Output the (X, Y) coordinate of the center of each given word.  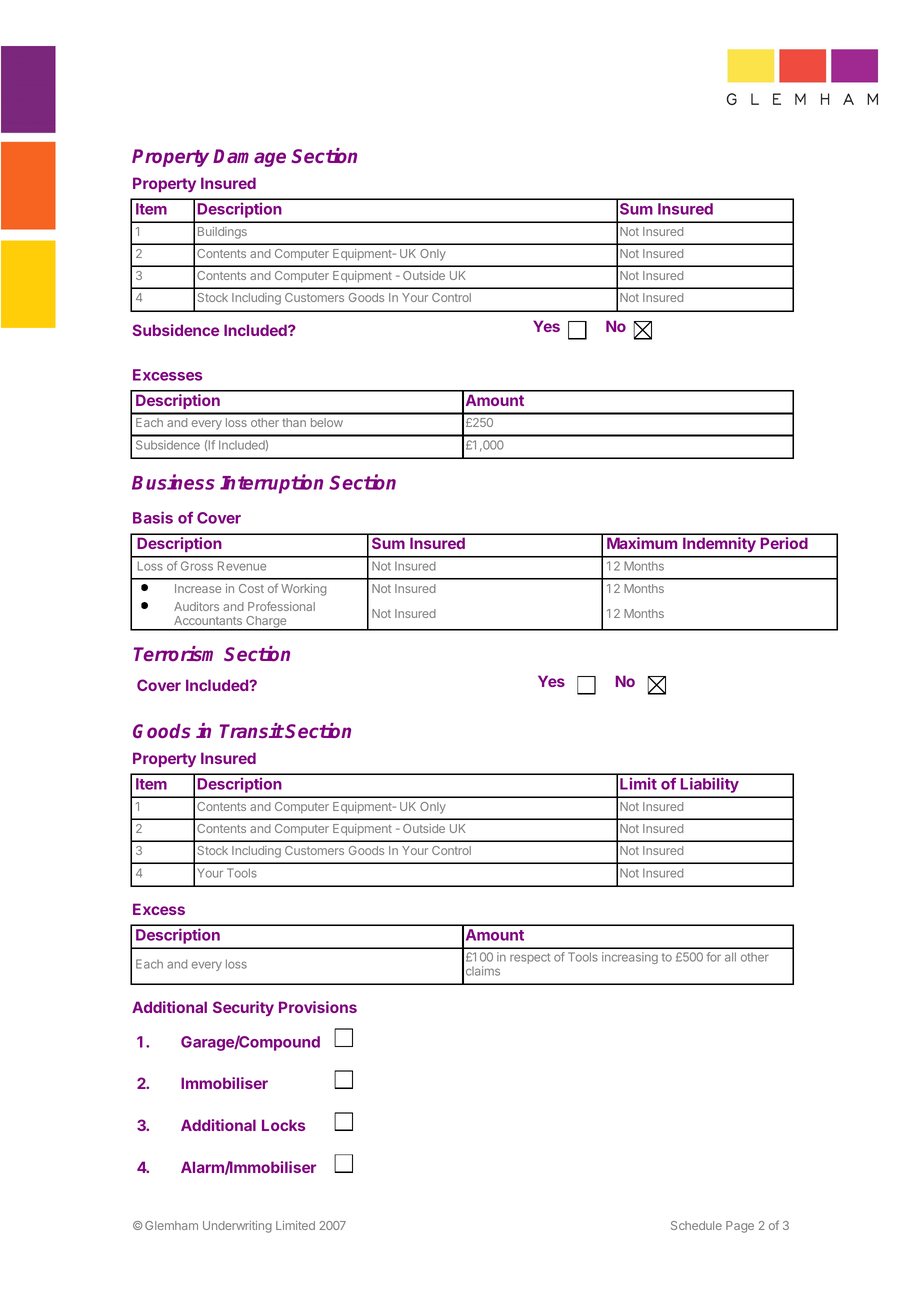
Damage (249, 158)
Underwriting (237, 1227)
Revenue (242, 566)
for (714, 957)
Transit (252, 730)
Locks (283, 1125)
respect (530, 958)
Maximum (642, 543)
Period (784, 543)
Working (303, 590)
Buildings (222, 233)
